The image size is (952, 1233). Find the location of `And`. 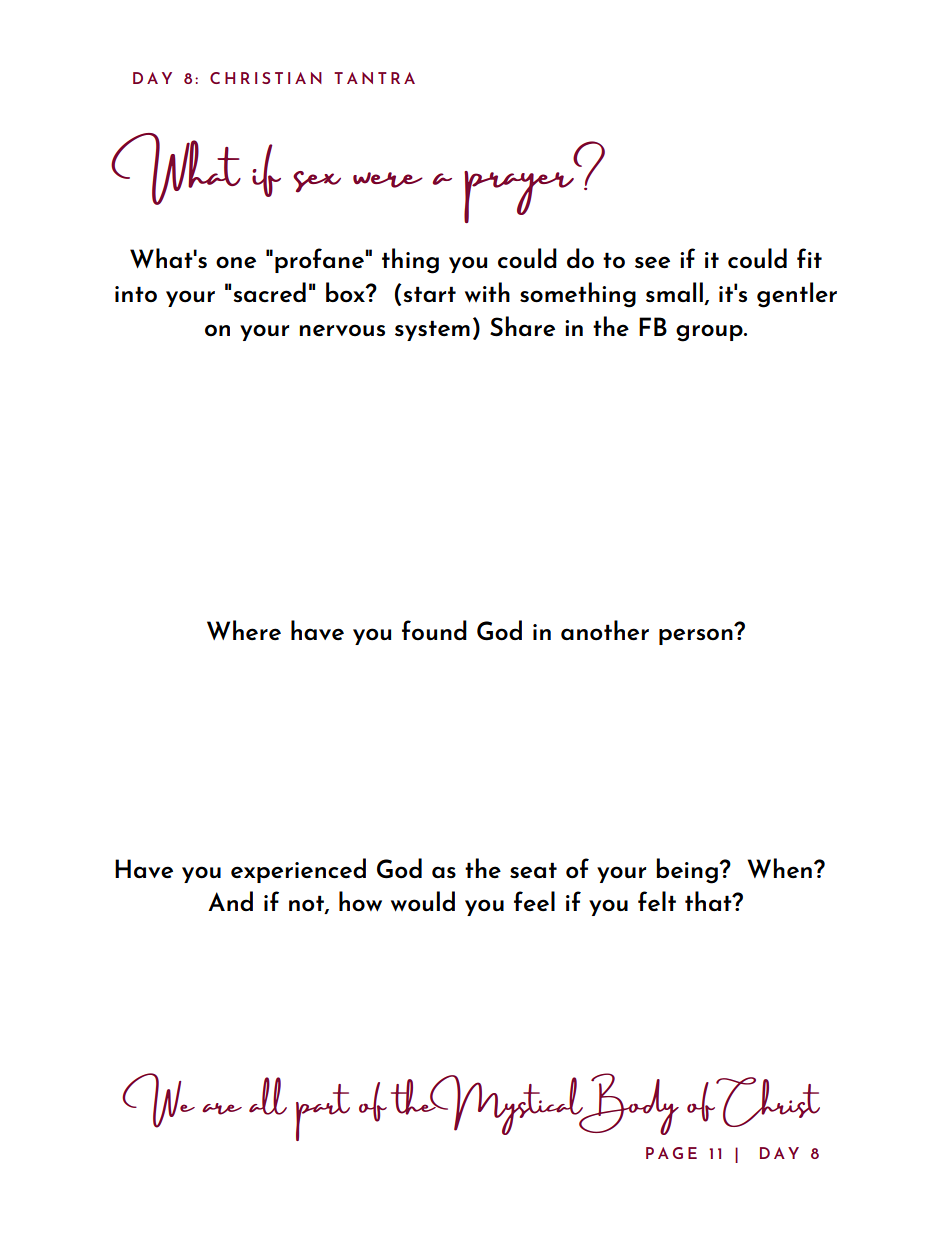

And is located at coordinates (230, 901).
